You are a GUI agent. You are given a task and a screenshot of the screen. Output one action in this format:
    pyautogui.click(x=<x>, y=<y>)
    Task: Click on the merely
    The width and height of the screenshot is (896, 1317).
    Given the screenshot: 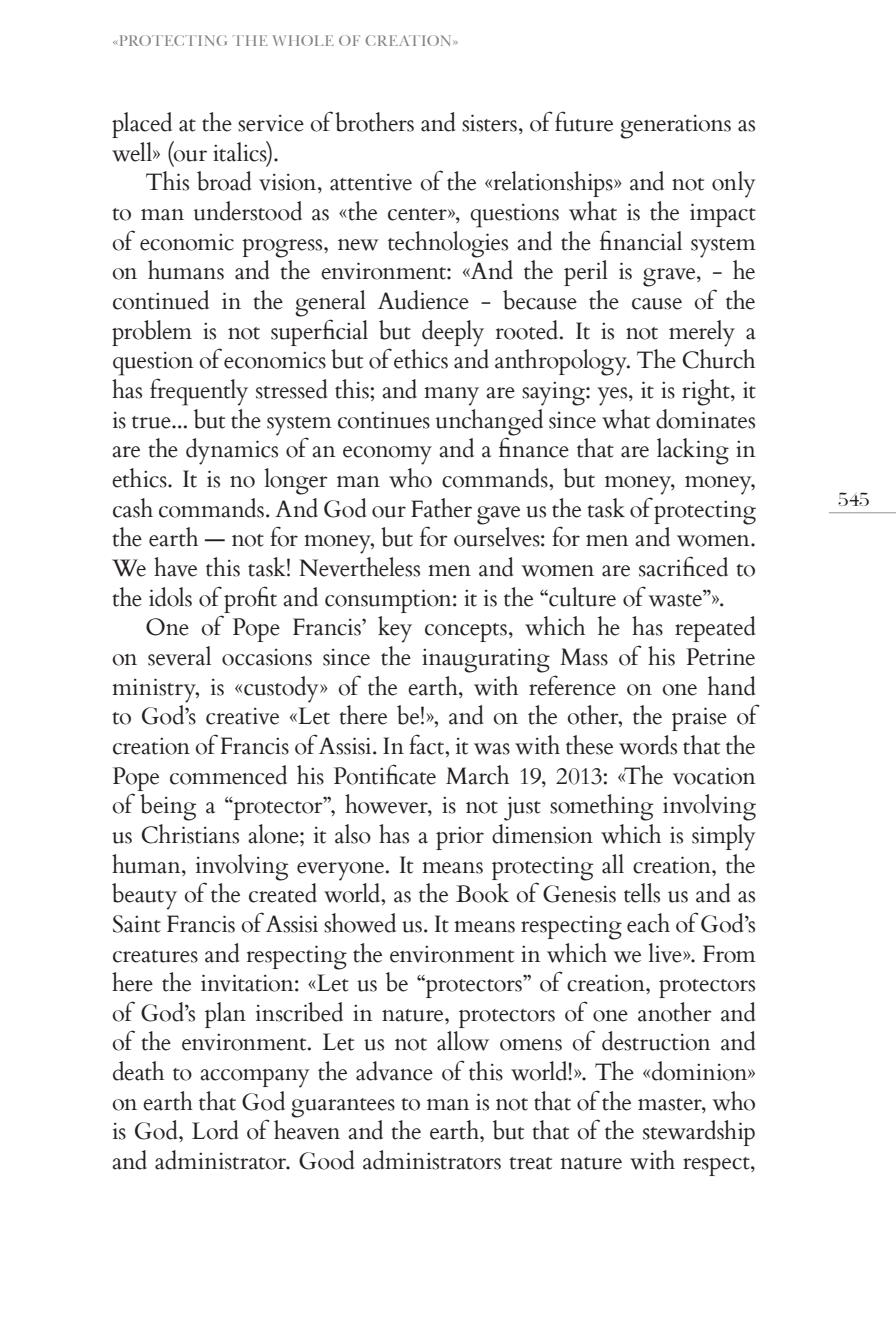 What is the action you would take?
    pyautogui.click(x=702, y=333)
